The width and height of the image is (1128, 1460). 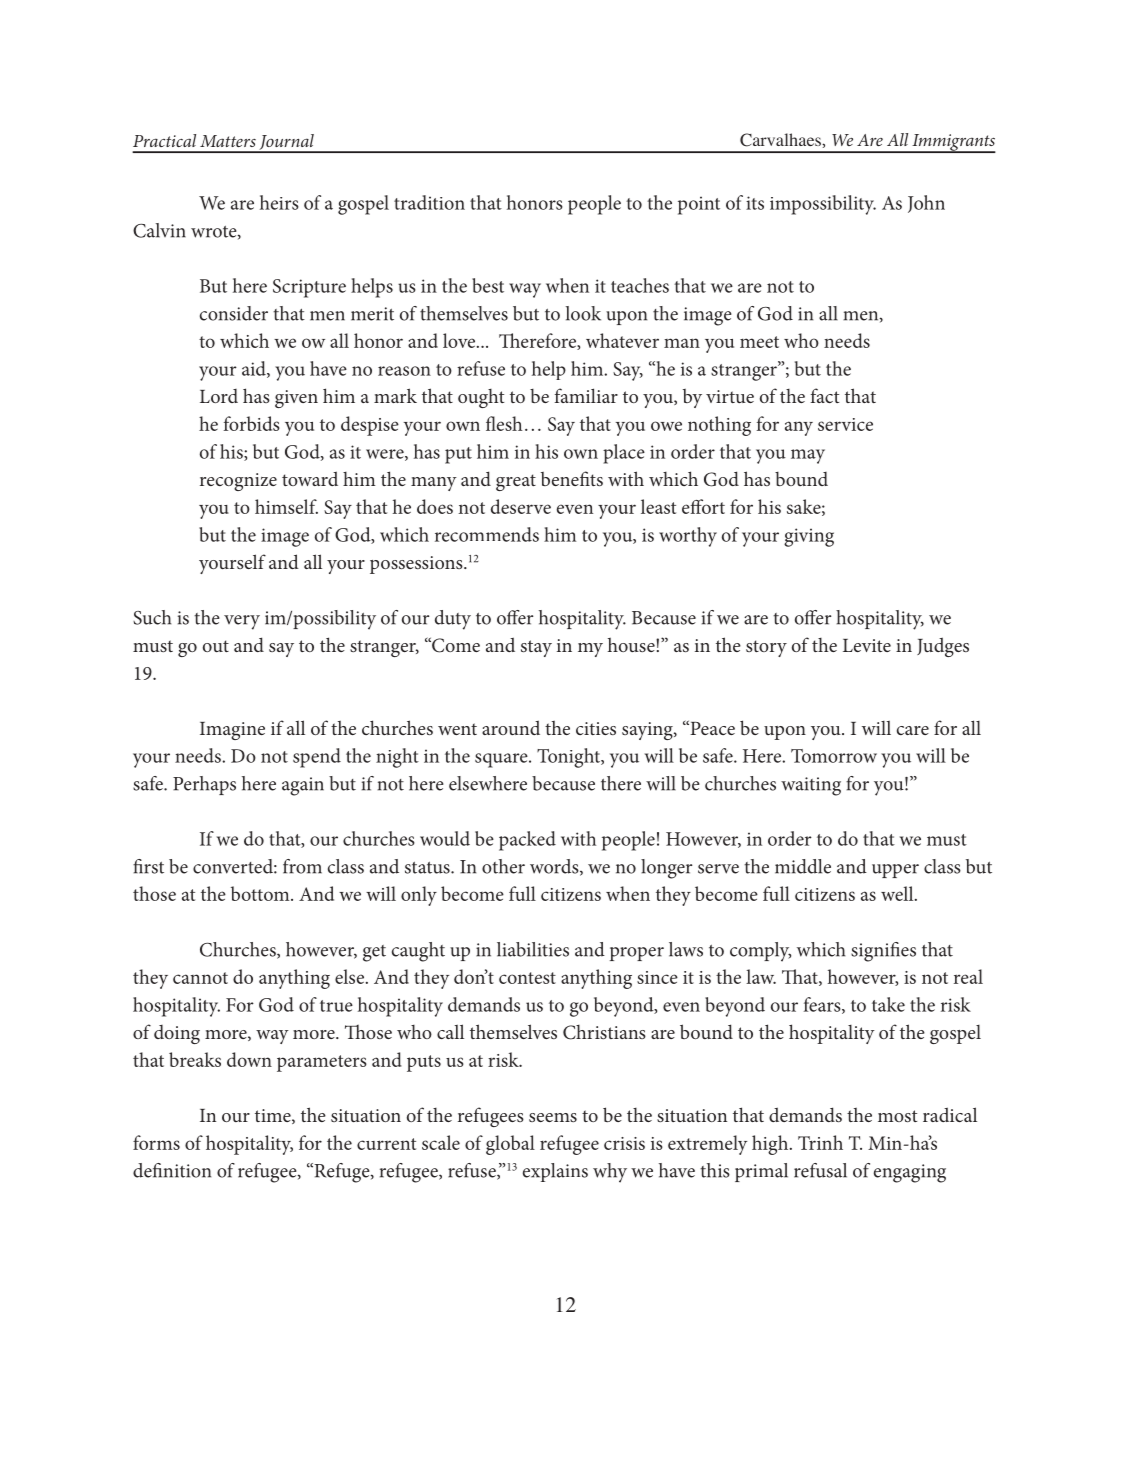 I want to click on service, so click(x=845, y=424).
